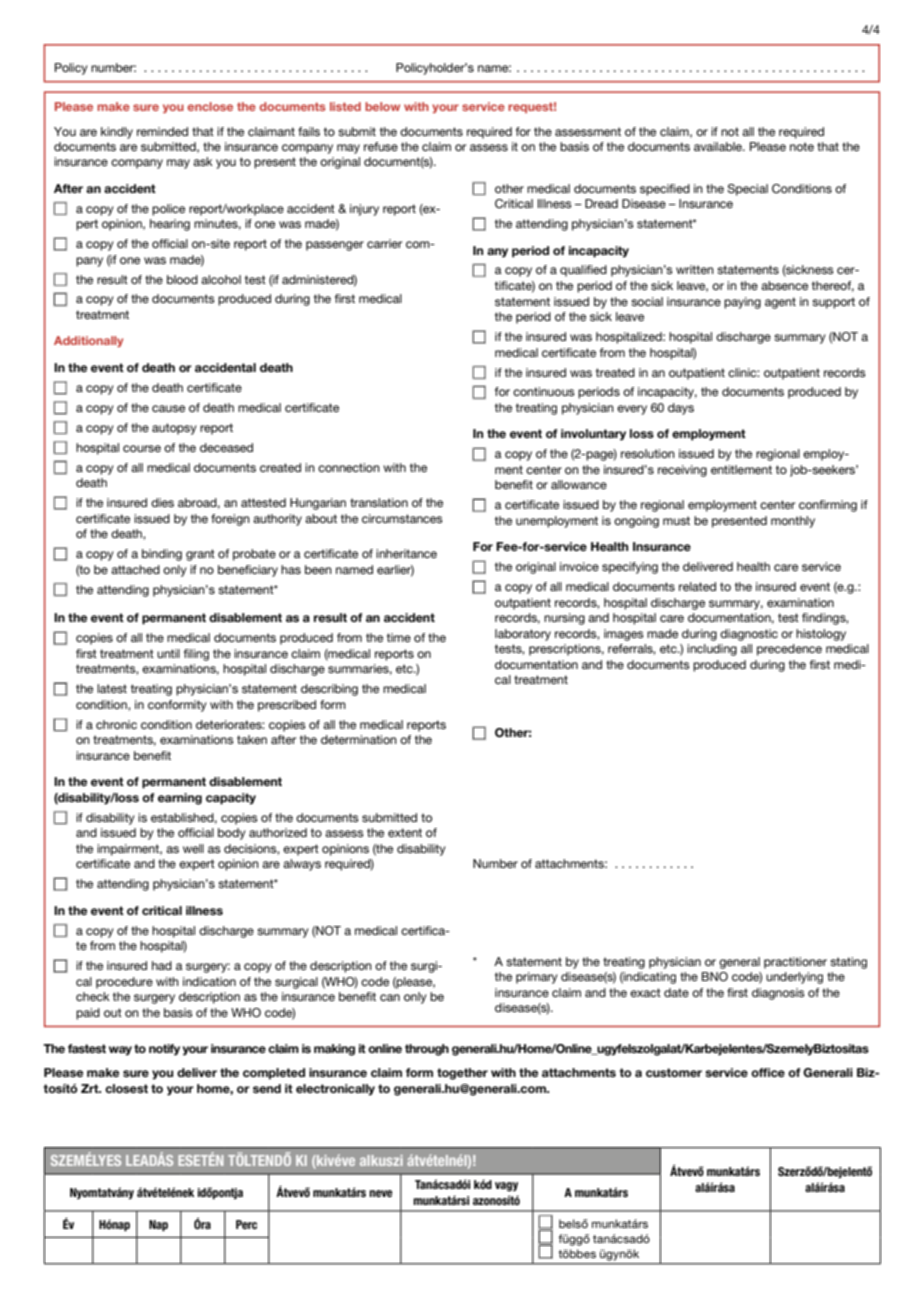  What do you see at coordinates (246, 1224) in the page?
I see `Perc` at bounding box center [246, 1224].
